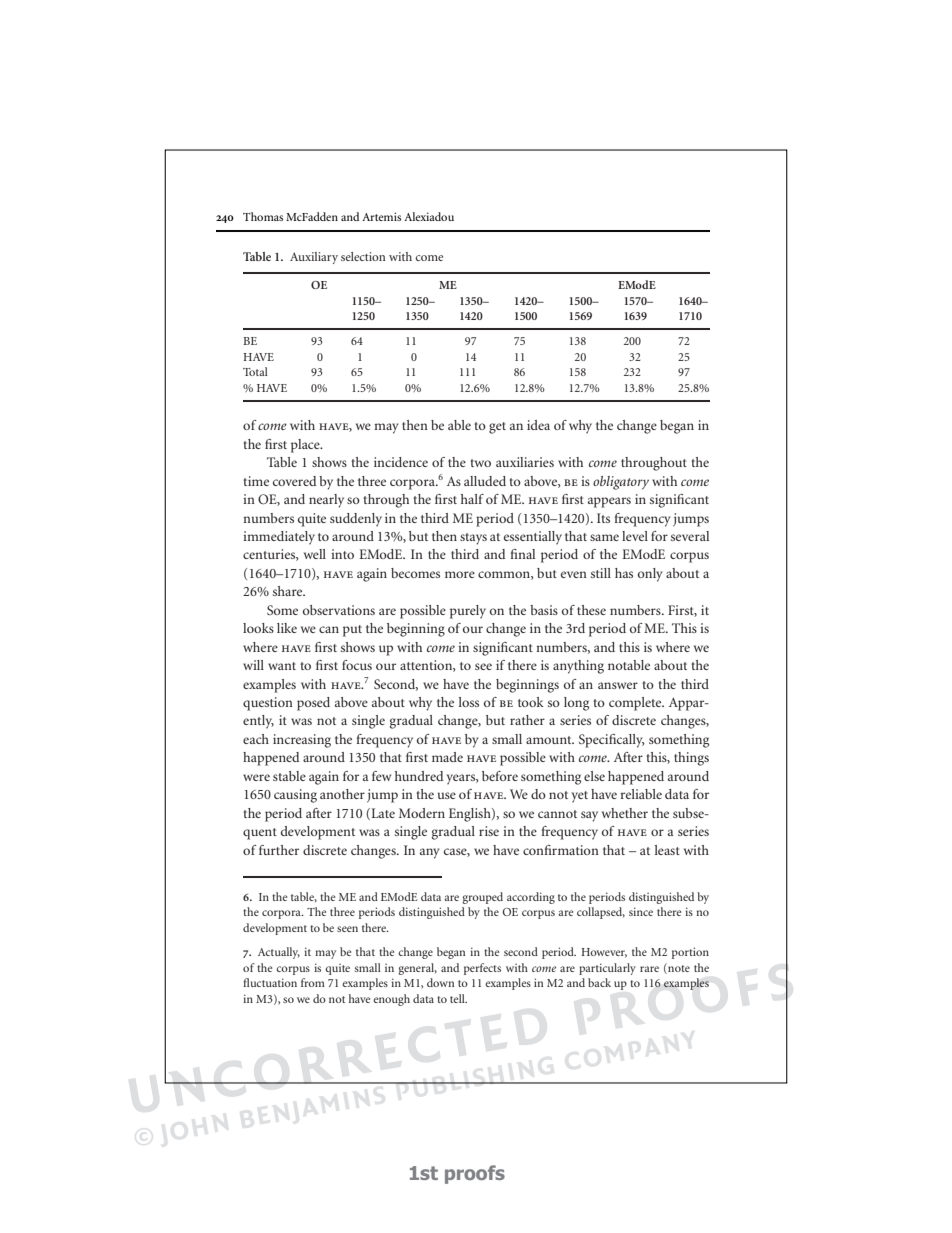  I want to click on alluded, so click(485, 481).
